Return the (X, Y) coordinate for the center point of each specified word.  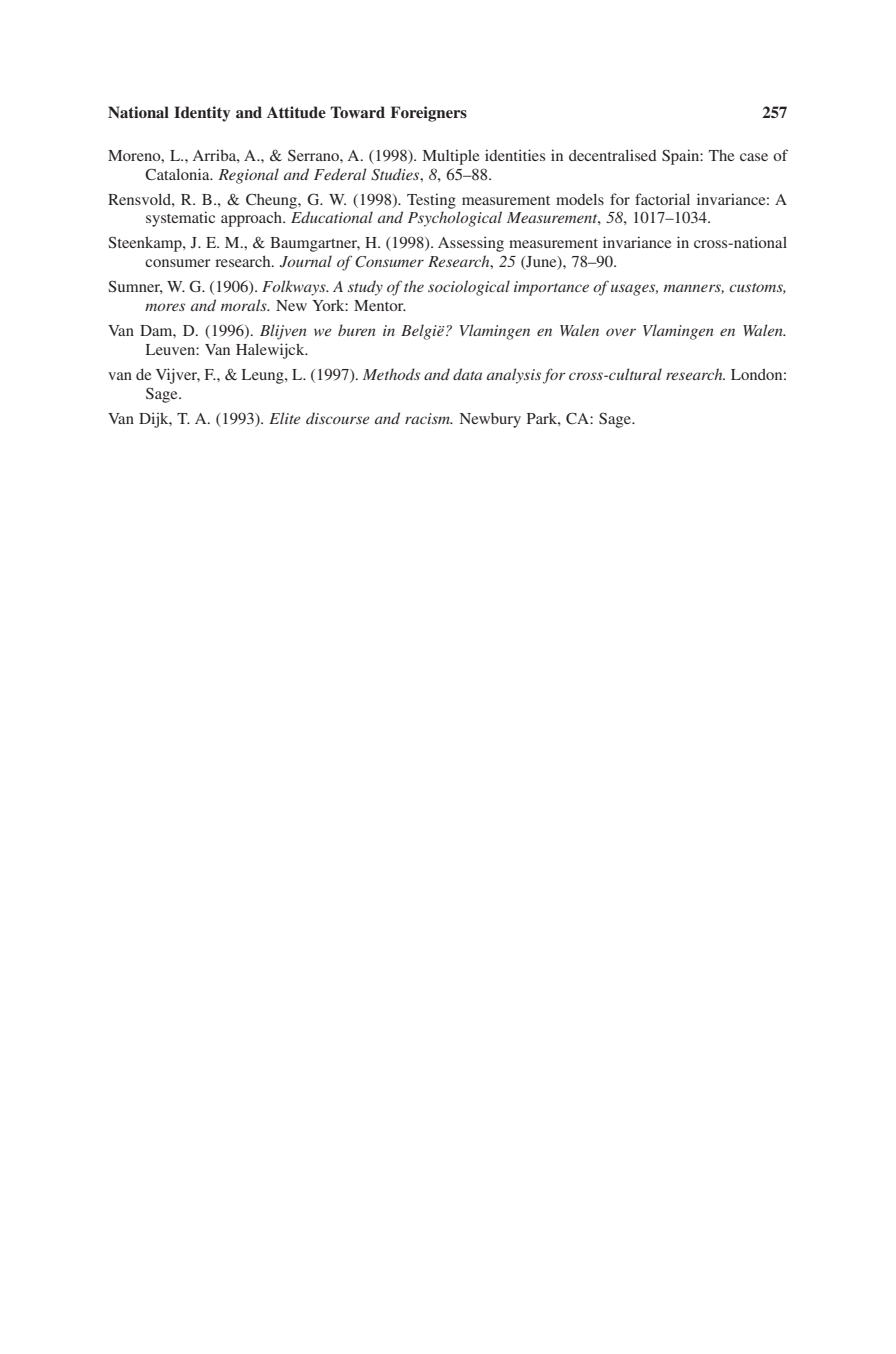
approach (252, 219)
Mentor (380, 305)
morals (245, 305)
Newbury (490, 420)
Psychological (455, 219)
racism (428, 418)
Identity (202, 114)
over (621, 332)
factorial (662, 199)
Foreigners (428, 114)
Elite (285, 418)
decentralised (613, 155)
